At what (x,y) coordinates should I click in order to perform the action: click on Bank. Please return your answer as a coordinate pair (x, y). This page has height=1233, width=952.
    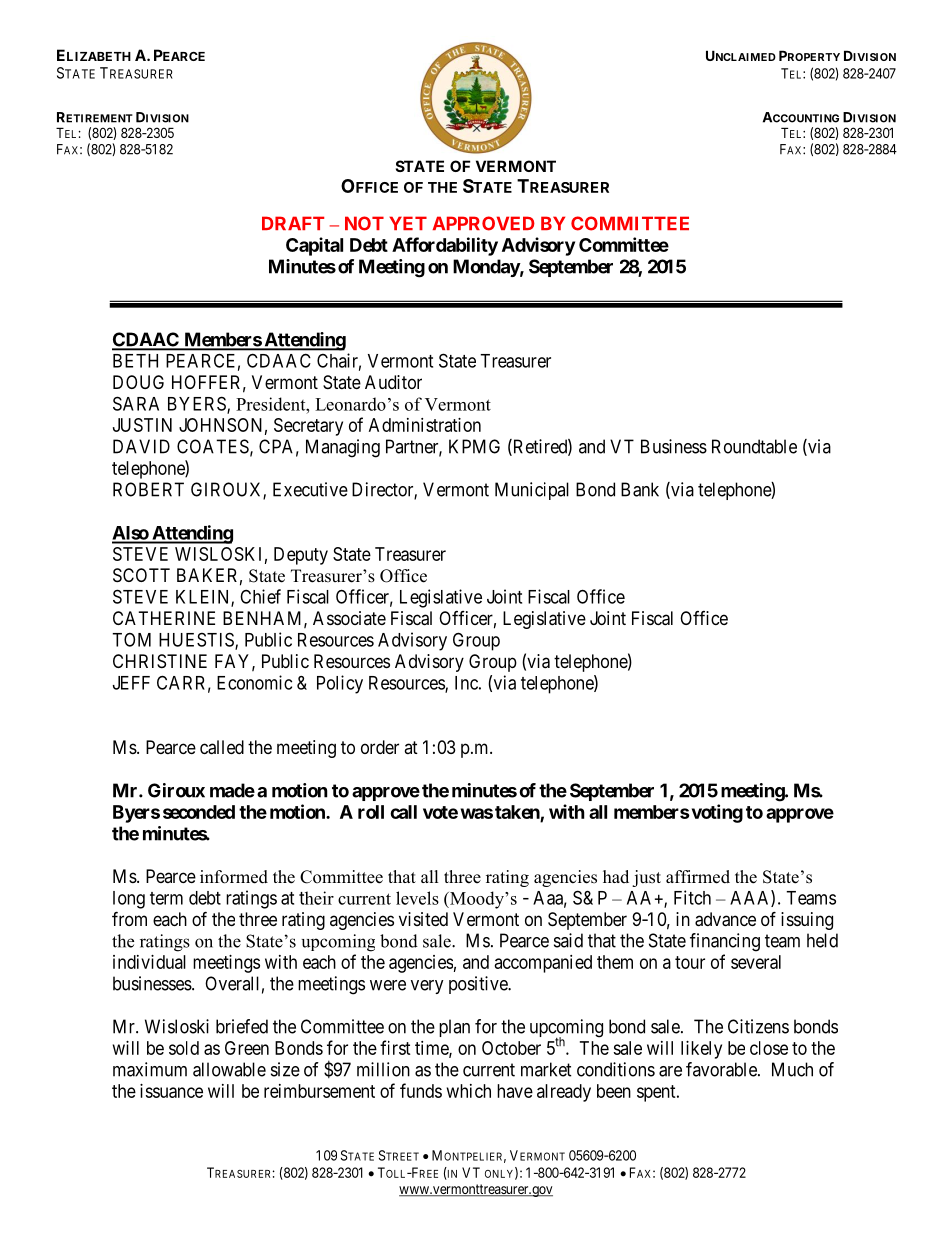
    Looking at the image, I should click on (640, 489).
